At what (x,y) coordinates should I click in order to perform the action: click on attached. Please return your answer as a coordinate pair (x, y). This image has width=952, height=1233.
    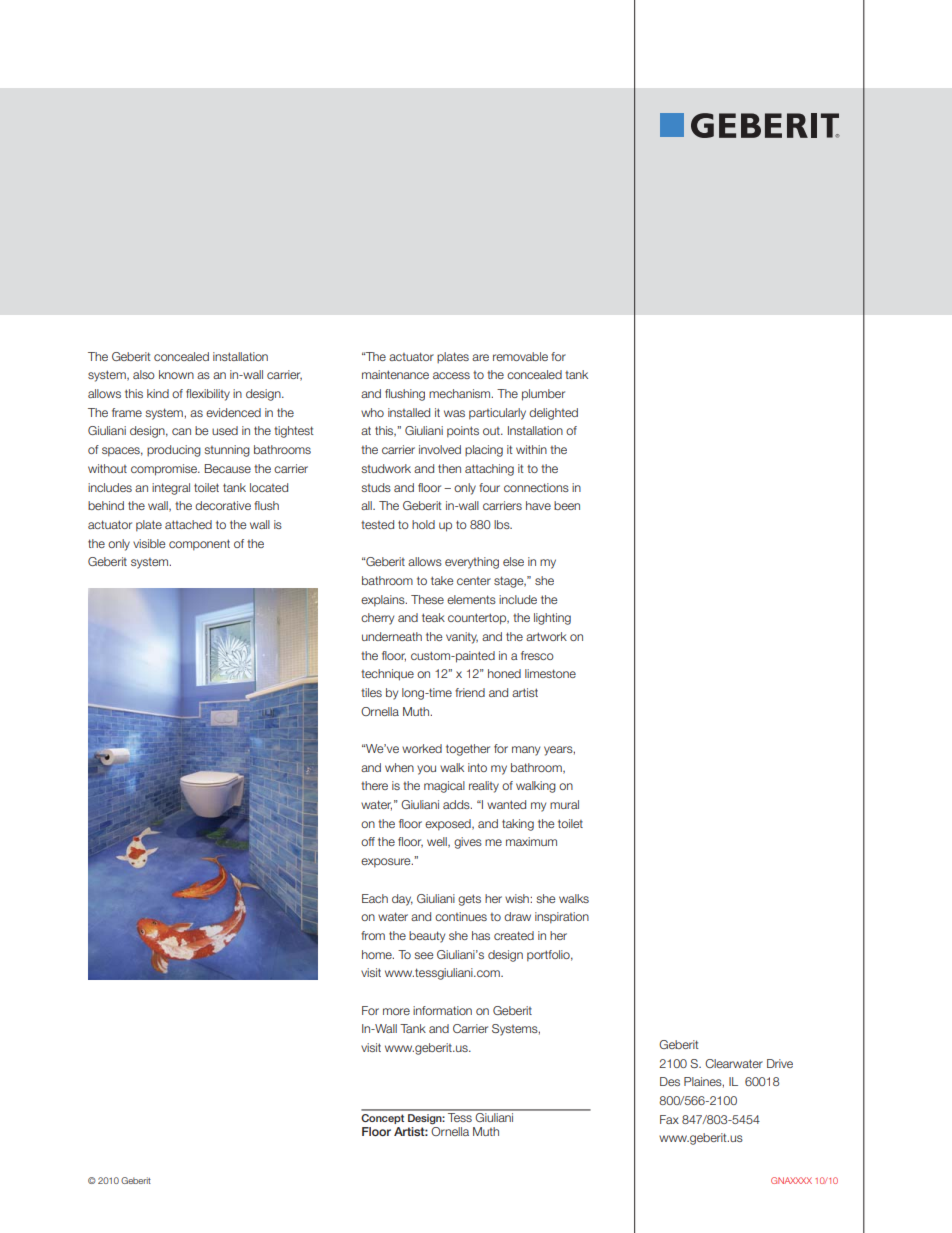
    Looking at the image, I should click on (188, 524).
